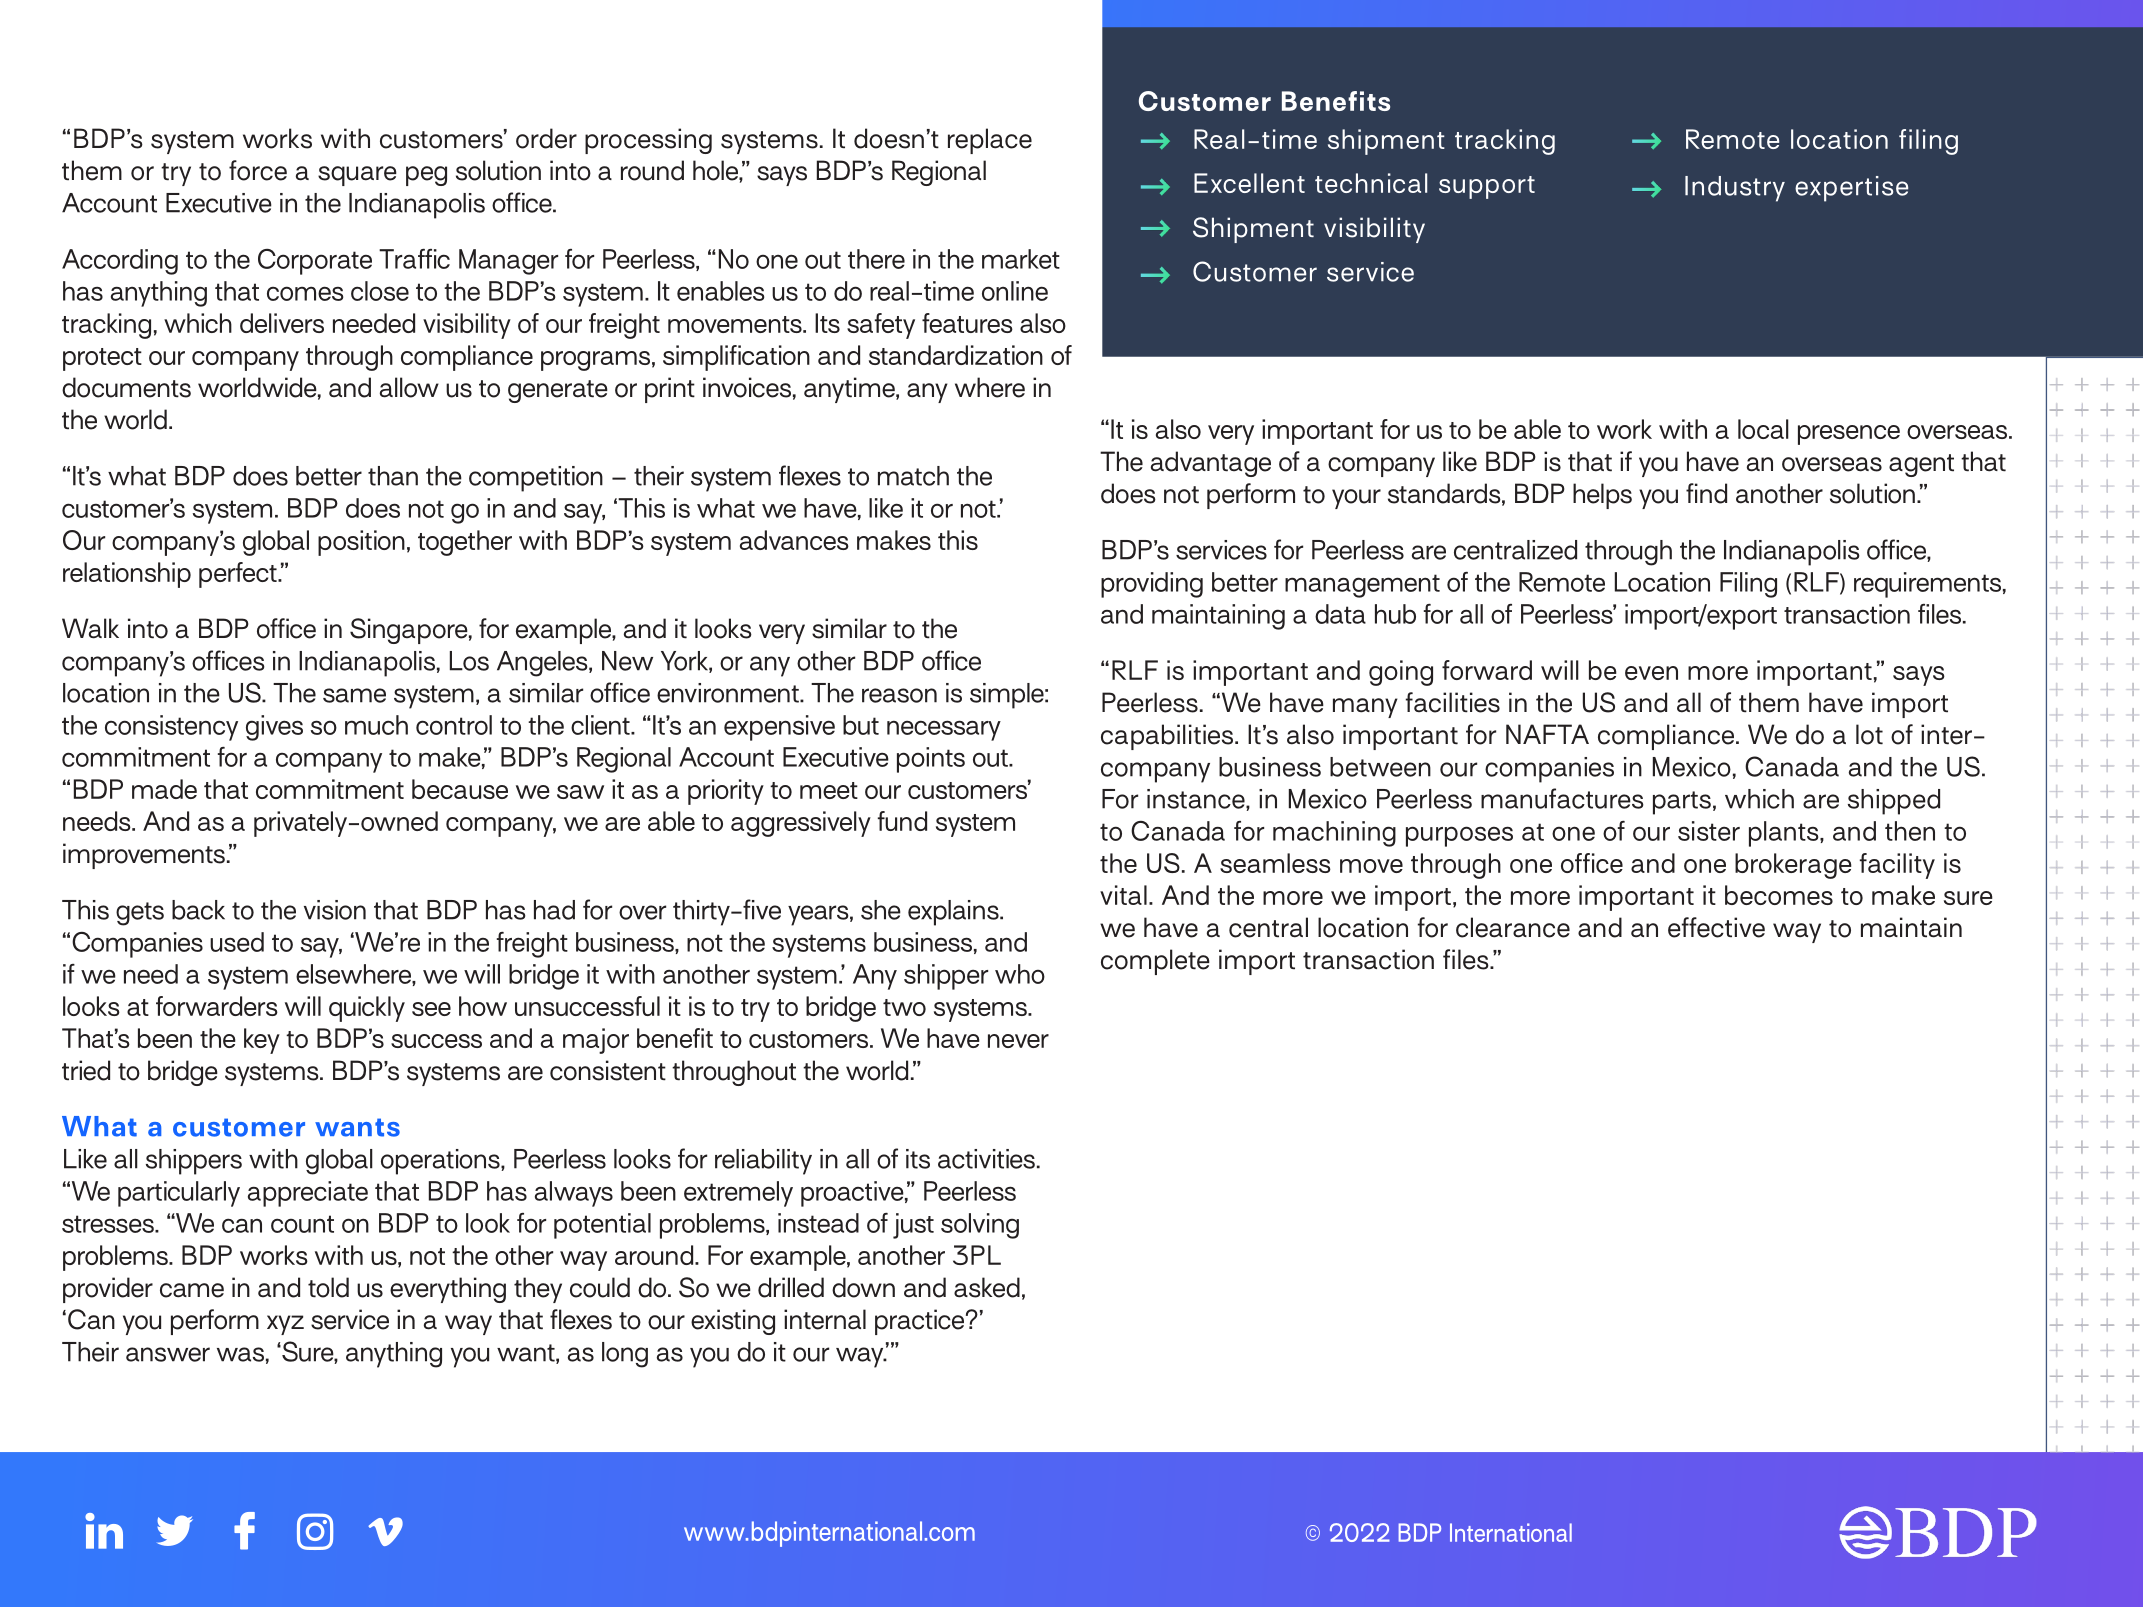  I want to click on vital, so click(1123, 895).
